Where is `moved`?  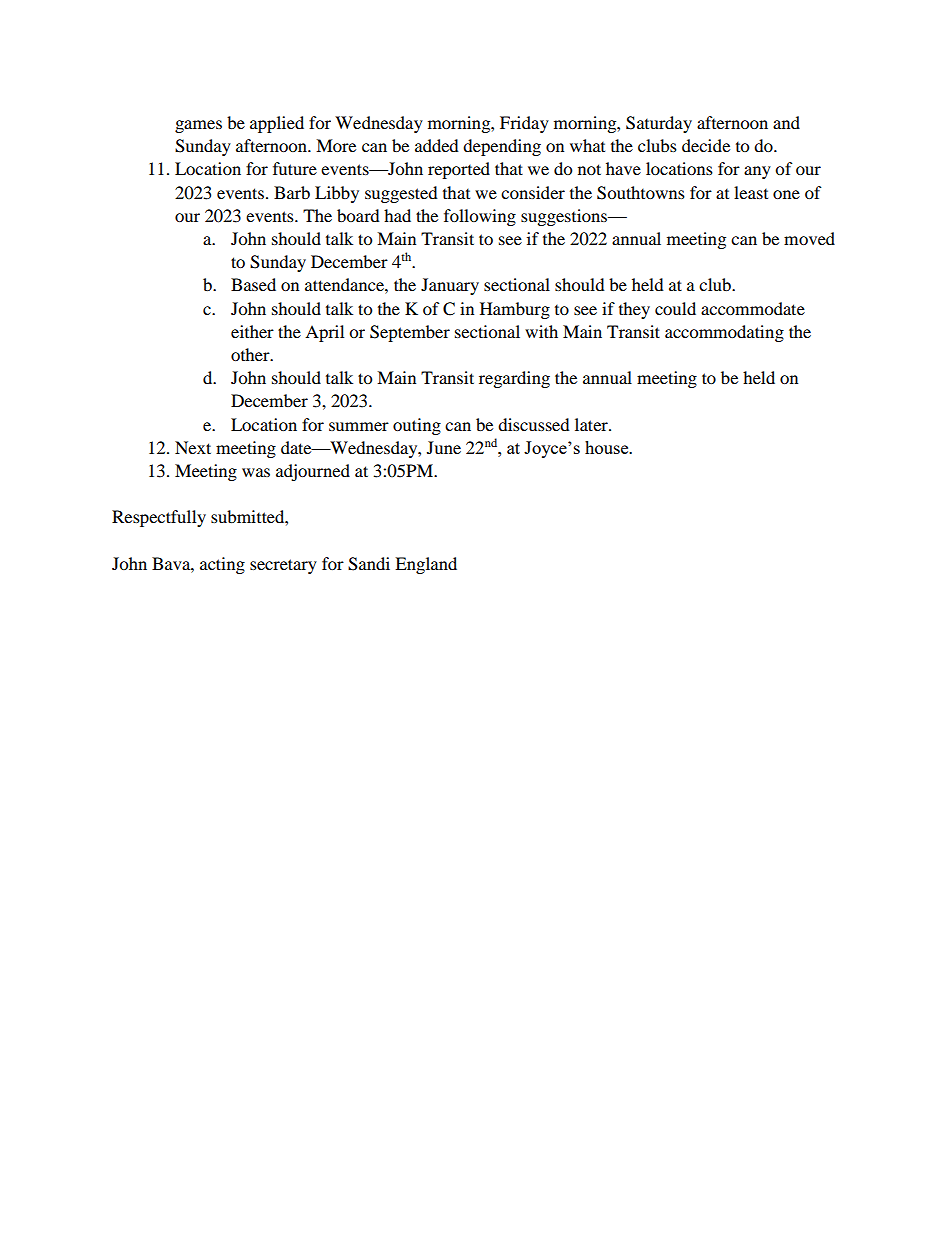
moved is located at coordinates (809, 238).
